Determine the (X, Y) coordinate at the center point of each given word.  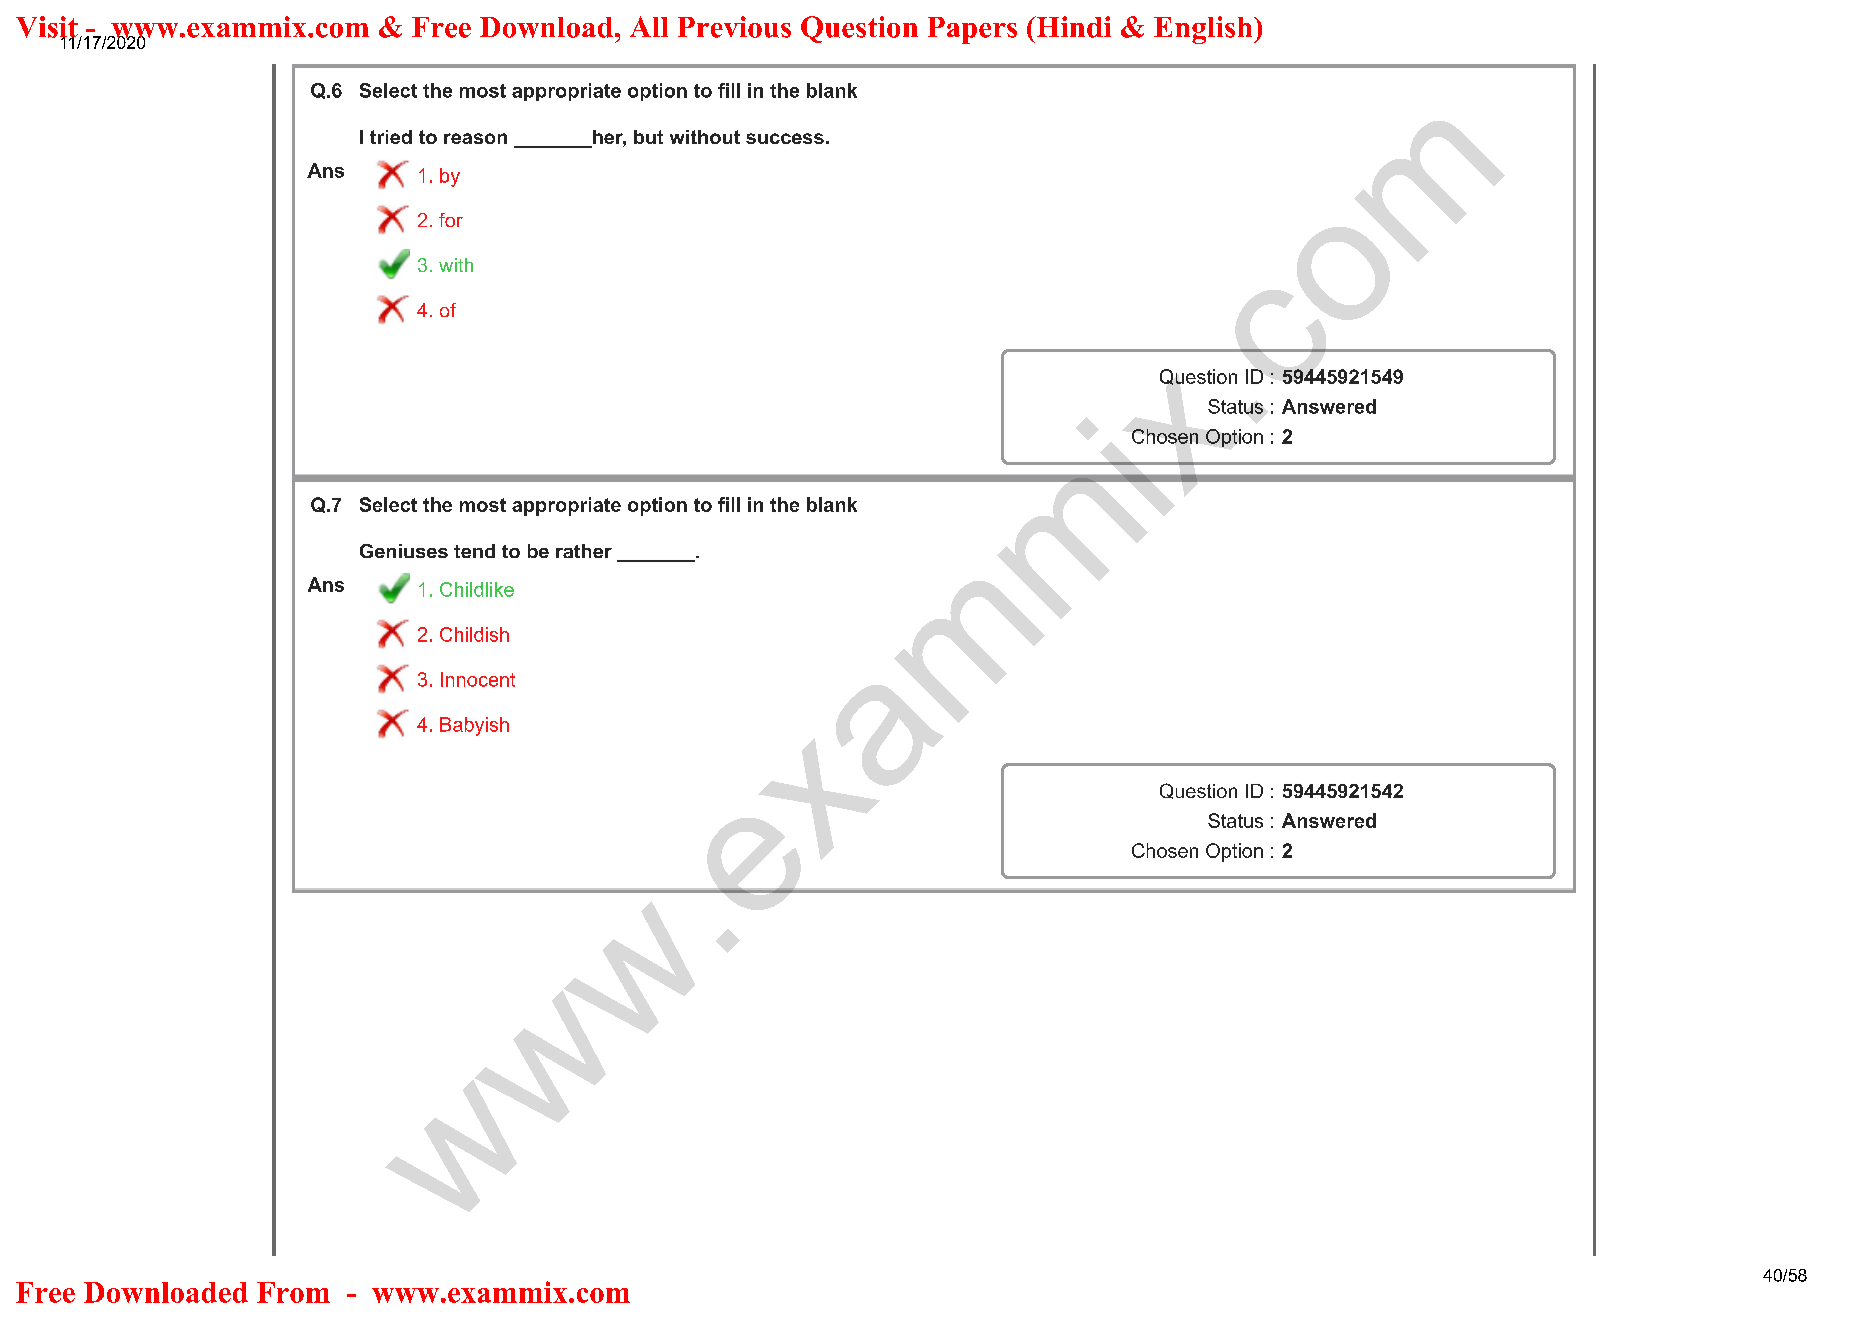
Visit (47, 28)
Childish (474, 634)
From (293, 1292)
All (649, 26)
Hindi (1072, 27)
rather (584, 551)
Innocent (478, 679)
